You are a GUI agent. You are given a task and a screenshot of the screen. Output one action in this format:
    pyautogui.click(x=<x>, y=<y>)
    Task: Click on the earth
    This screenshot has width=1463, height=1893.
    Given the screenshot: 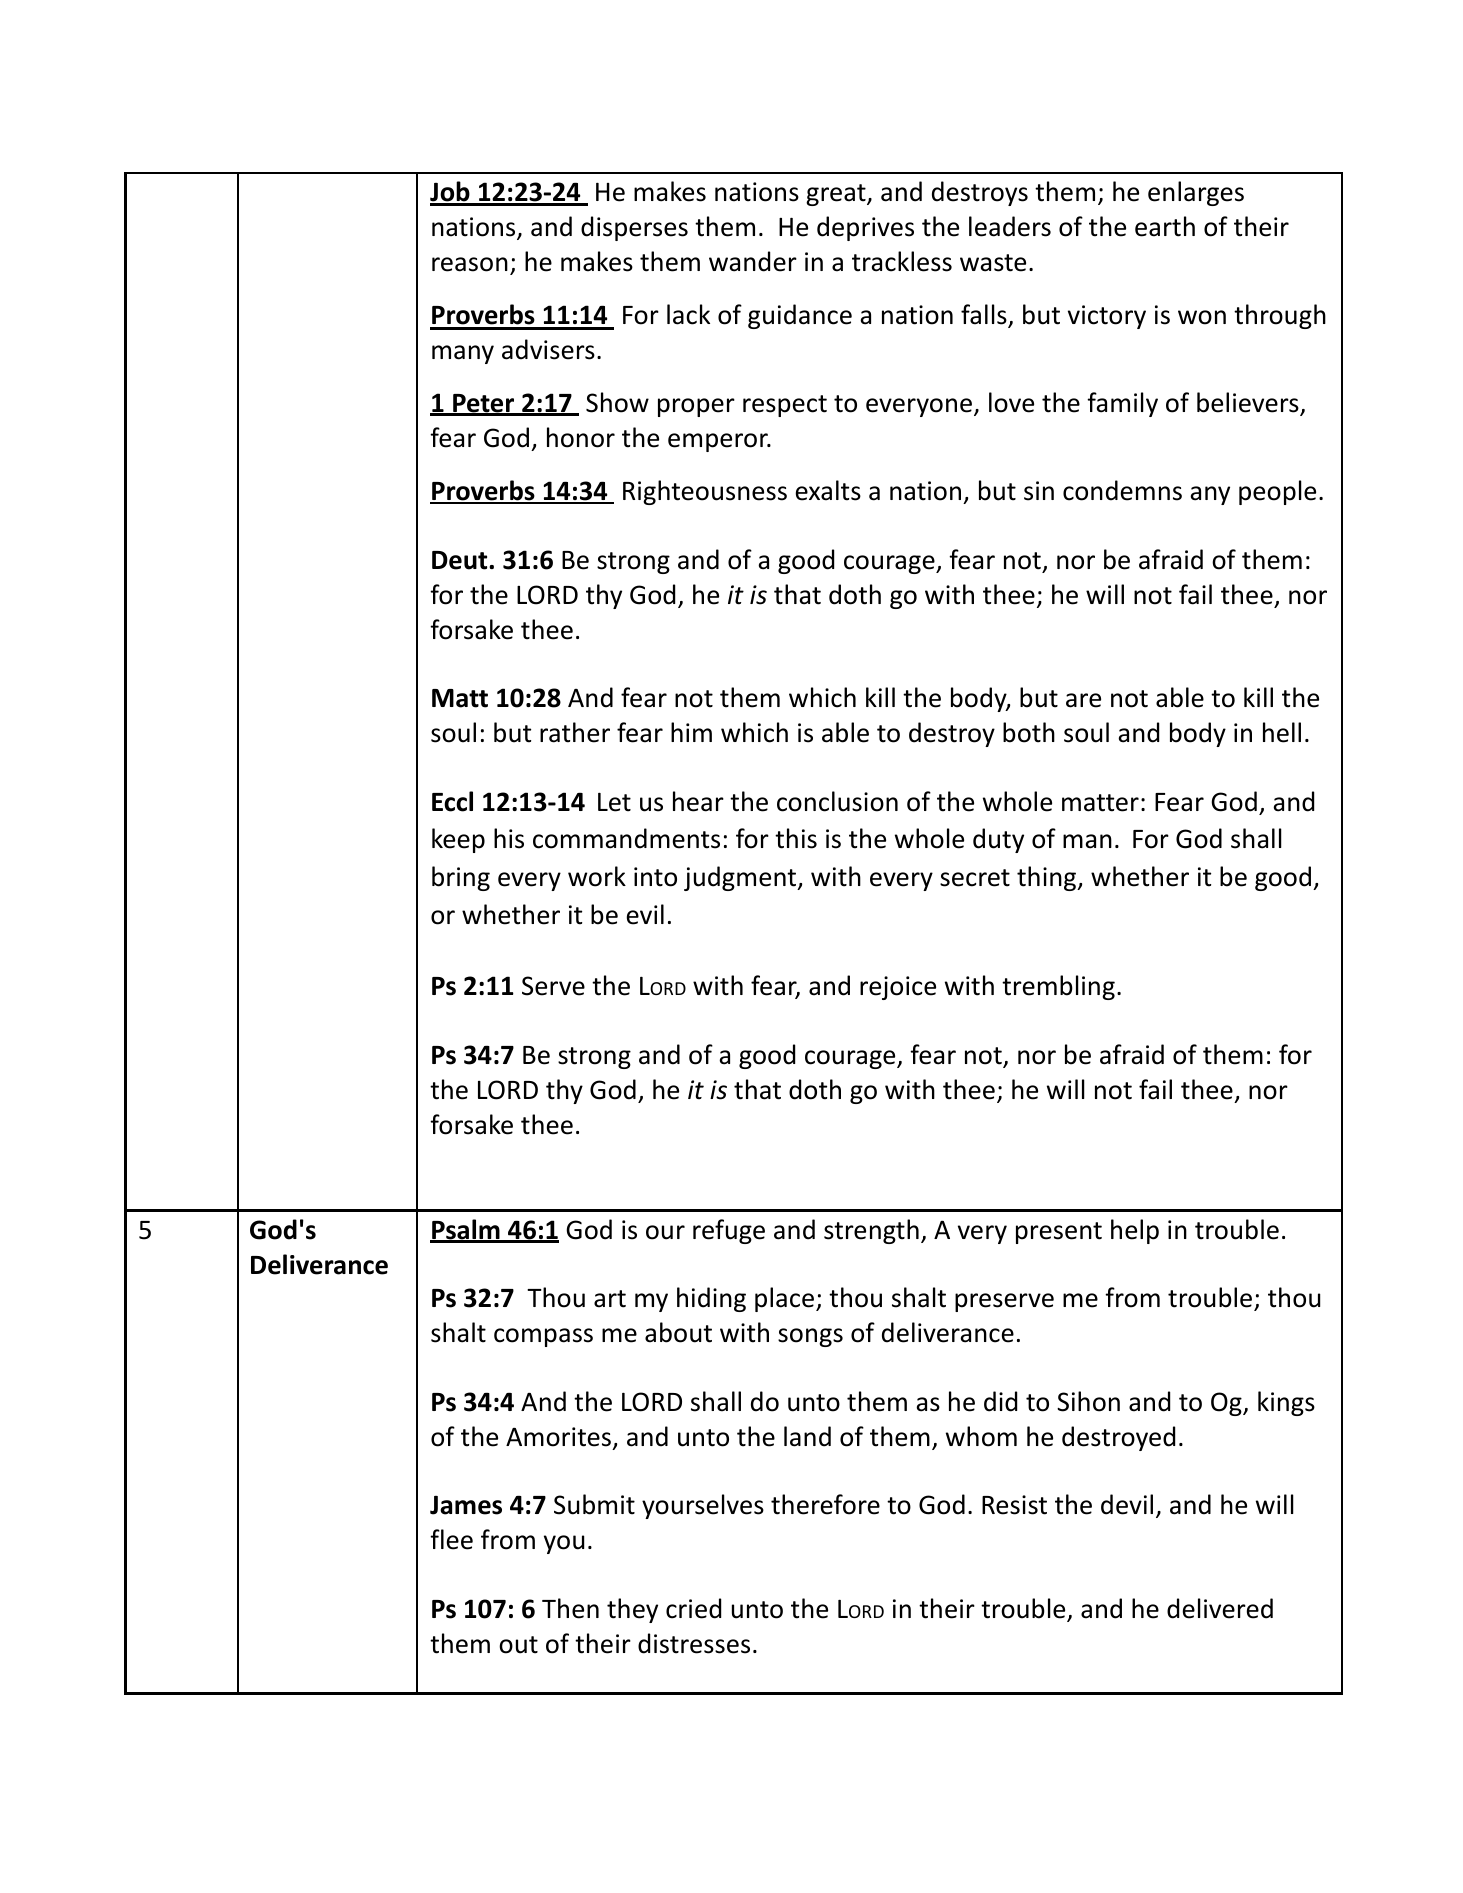 What is the action you would take?
    pyautogui.click(x=1165, y=226)
